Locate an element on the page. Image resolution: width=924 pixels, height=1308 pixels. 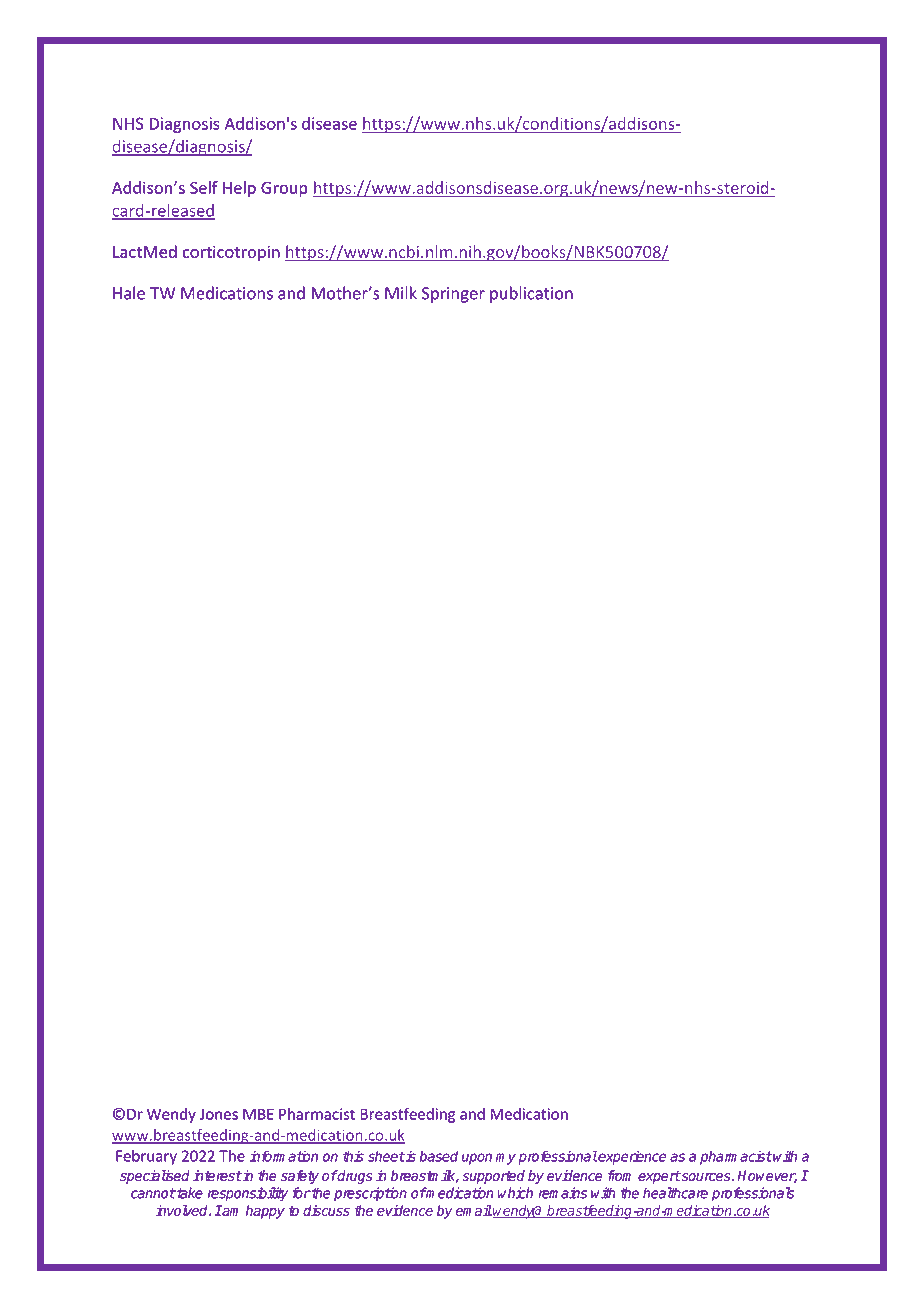
Self is located at coordinates (204, 187).
